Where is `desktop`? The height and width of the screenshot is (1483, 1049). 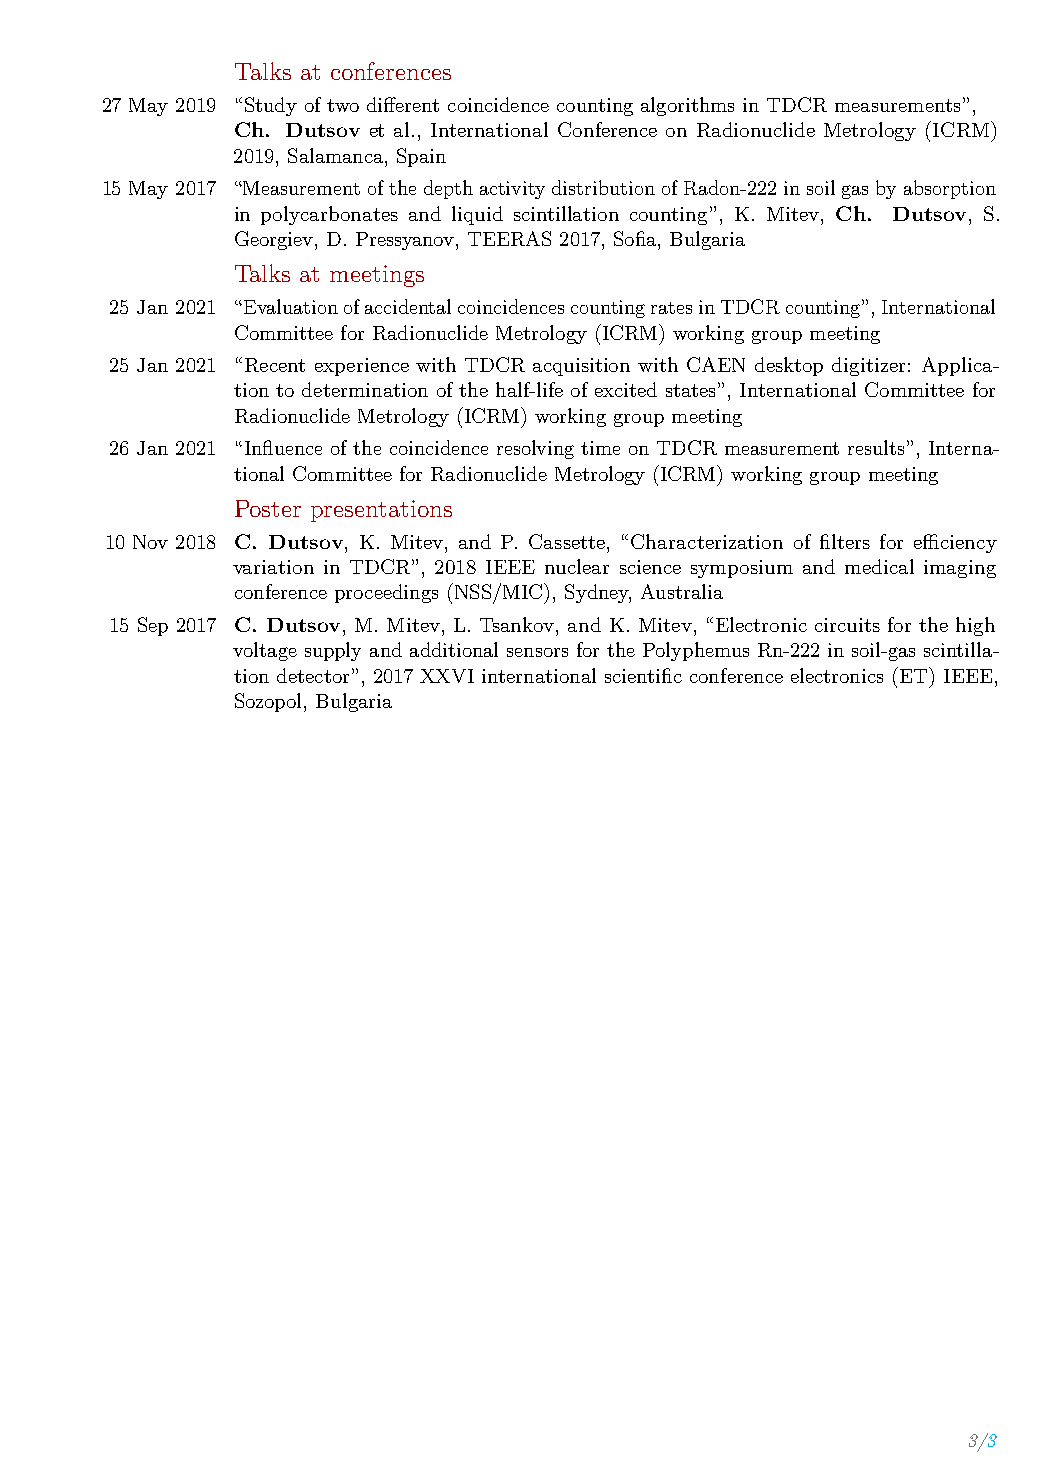 desktop is located at coordinates (789, 366).
